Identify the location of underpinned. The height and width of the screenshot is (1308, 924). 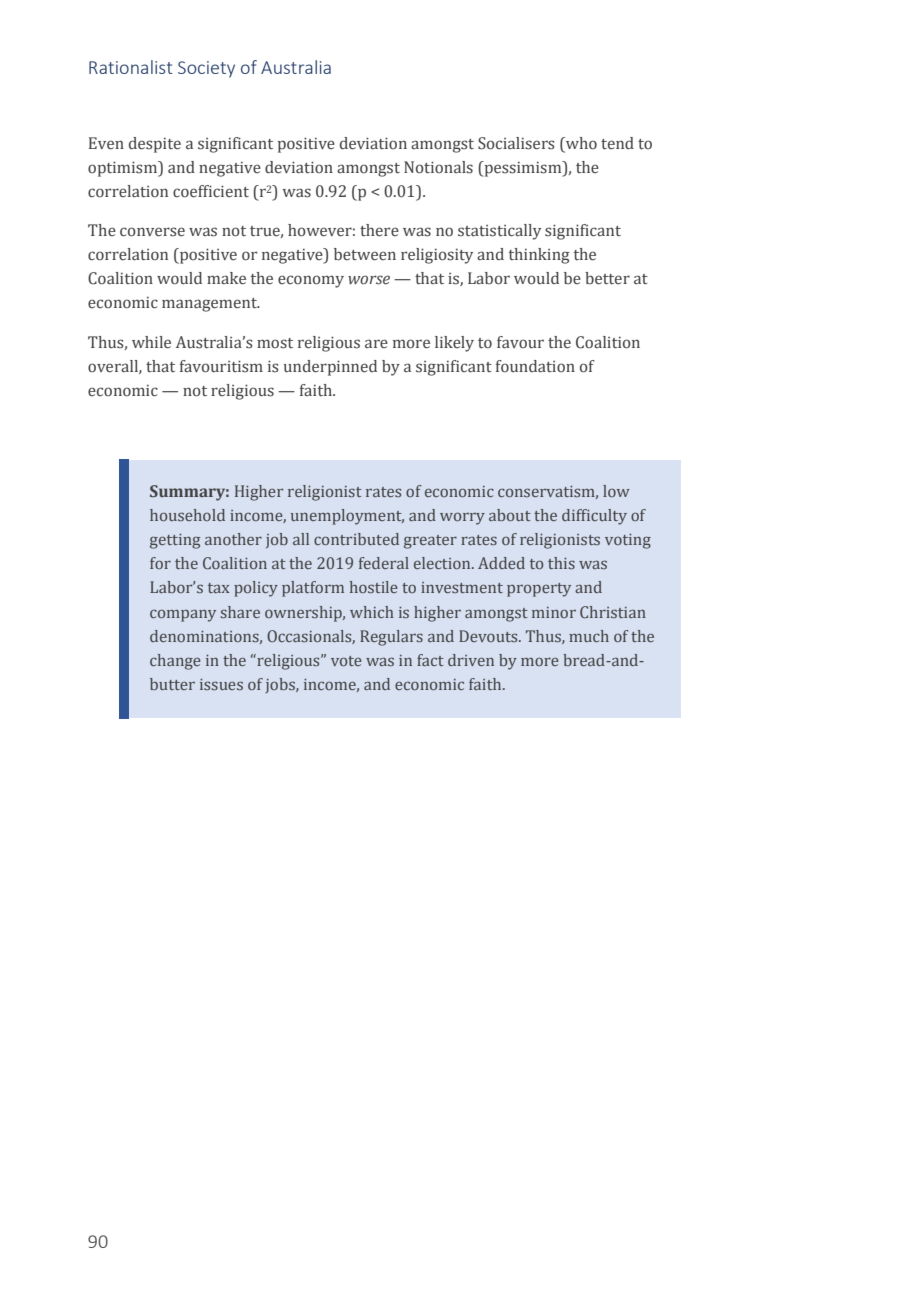
(330, 368).
